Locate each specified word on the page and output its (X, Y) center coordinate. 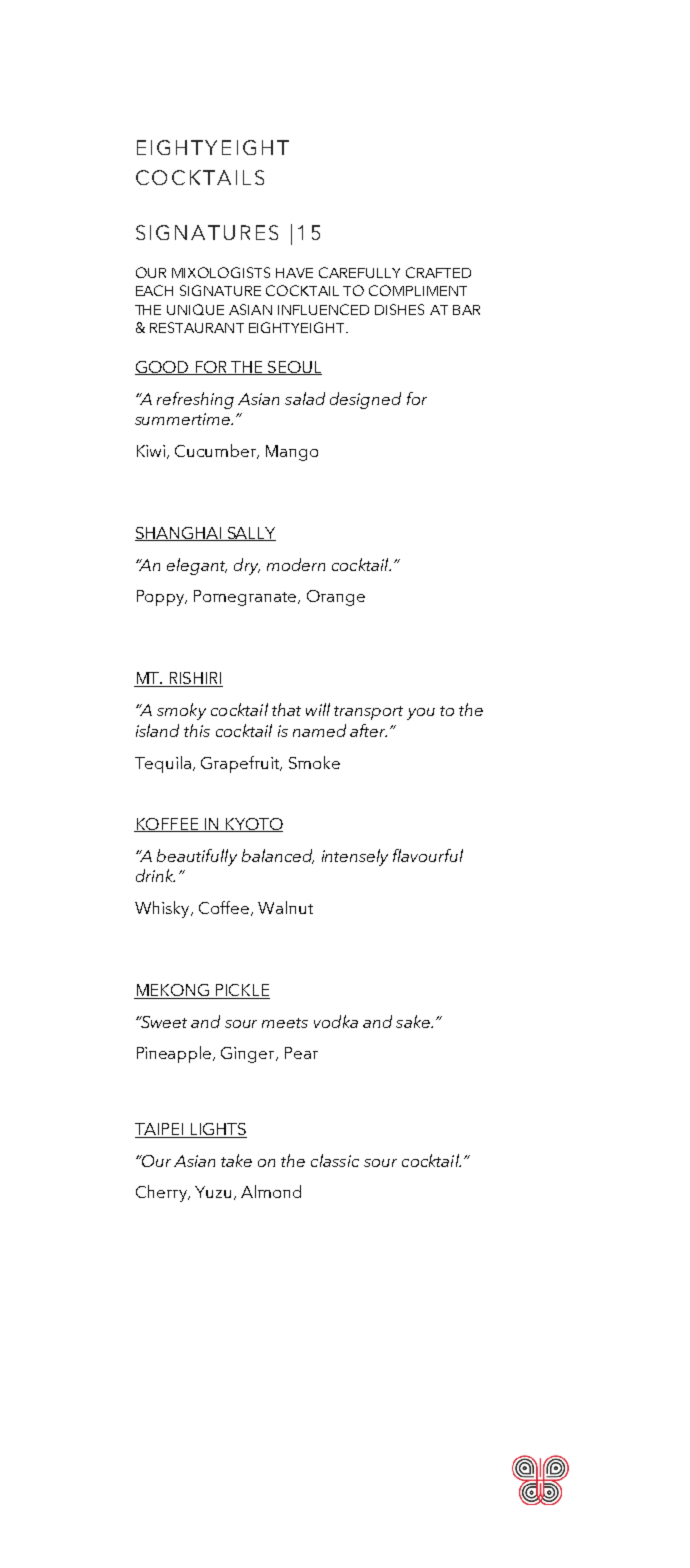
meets (285, 1023)
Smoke (314, 762)
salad (305, 398)
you (421, 714)
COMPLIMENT (418, 290)
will (318, 709)
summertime (183, 419)
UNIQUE (195, 309)
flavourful (428, 855)
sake (414, 1021)
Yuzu (213, 1192)
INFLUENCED (323, 309)
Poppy (162, 598)
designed (365, 400)
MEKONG (173, 991)
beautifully (197, 857)
